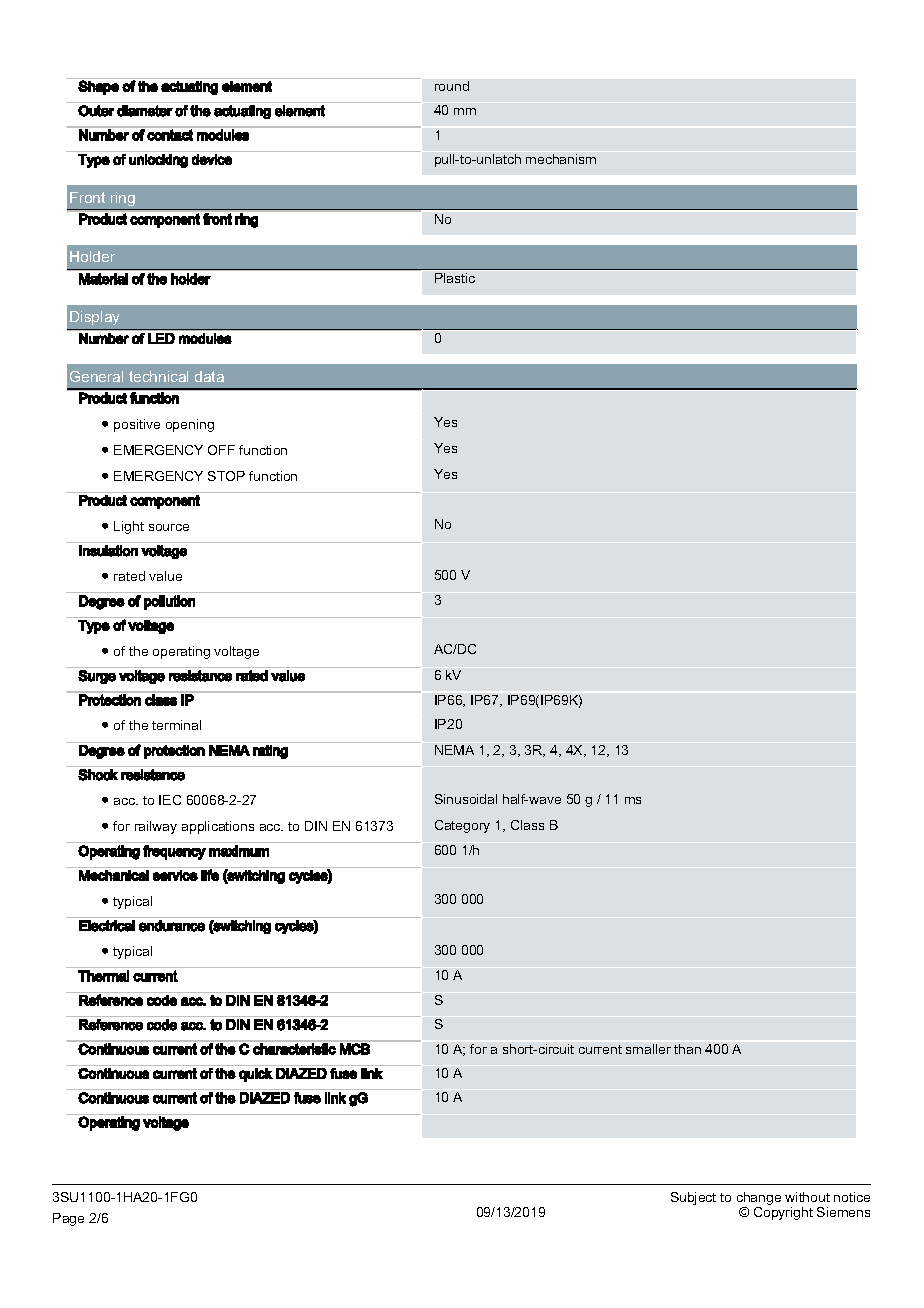 This screenshot has height=1308, width=924. Describe the element at coordinates (693, 1198) in the screenshot. I see `Subject` at that location.
